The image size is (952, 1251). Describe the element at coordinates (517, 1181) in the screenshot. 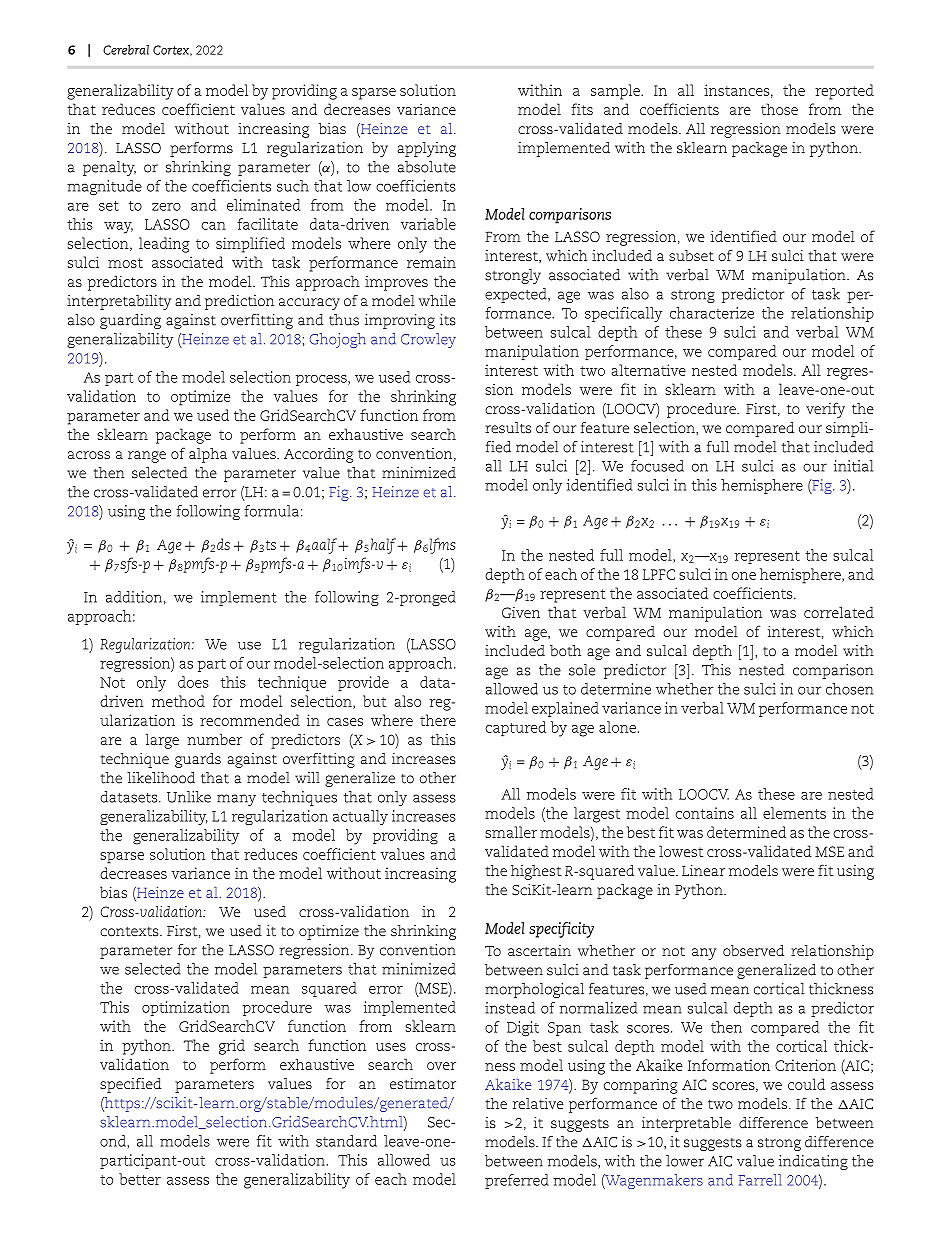

I see `preferred` at that location.
